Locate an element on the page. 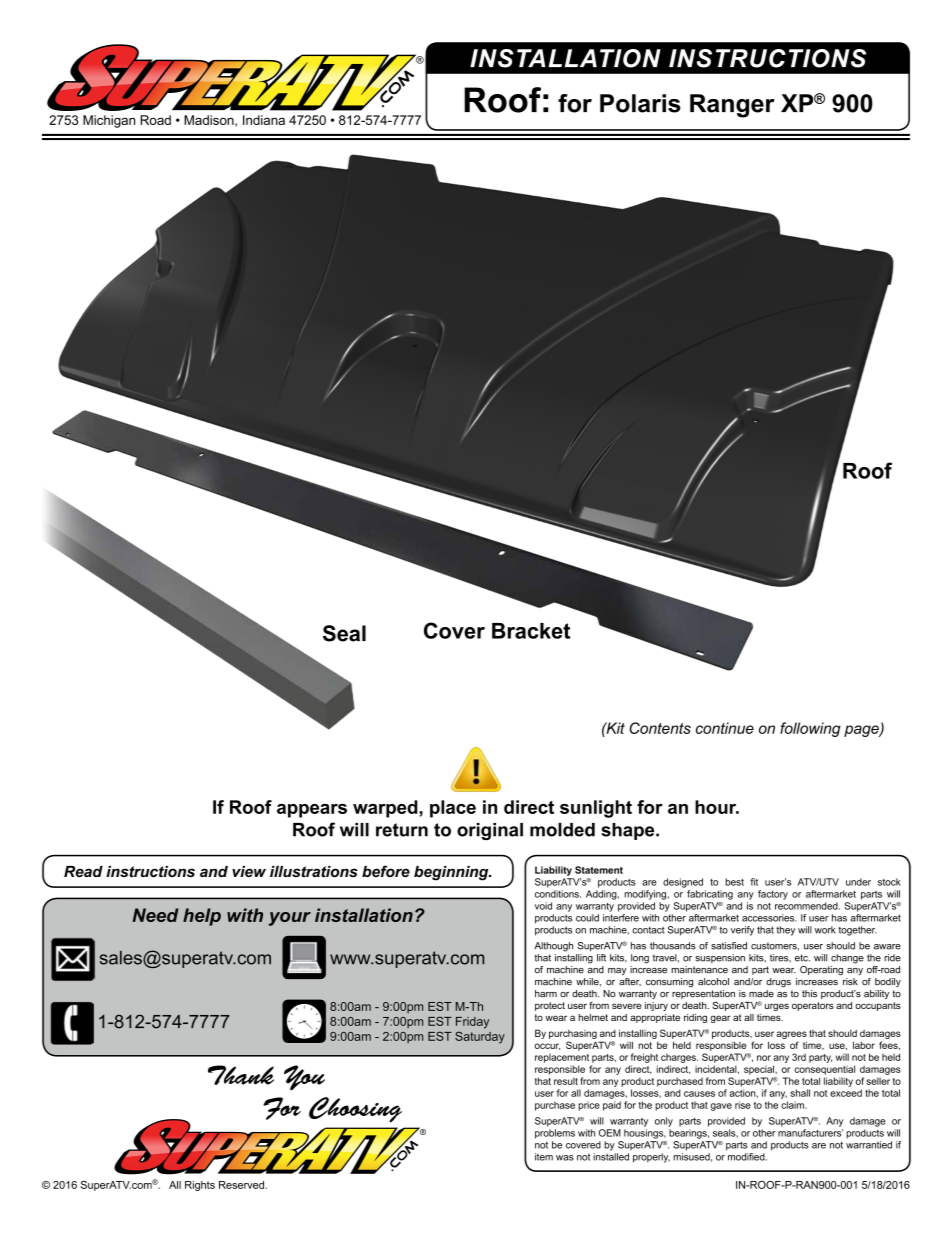  Michigan is located at coordinates (109, 121).
